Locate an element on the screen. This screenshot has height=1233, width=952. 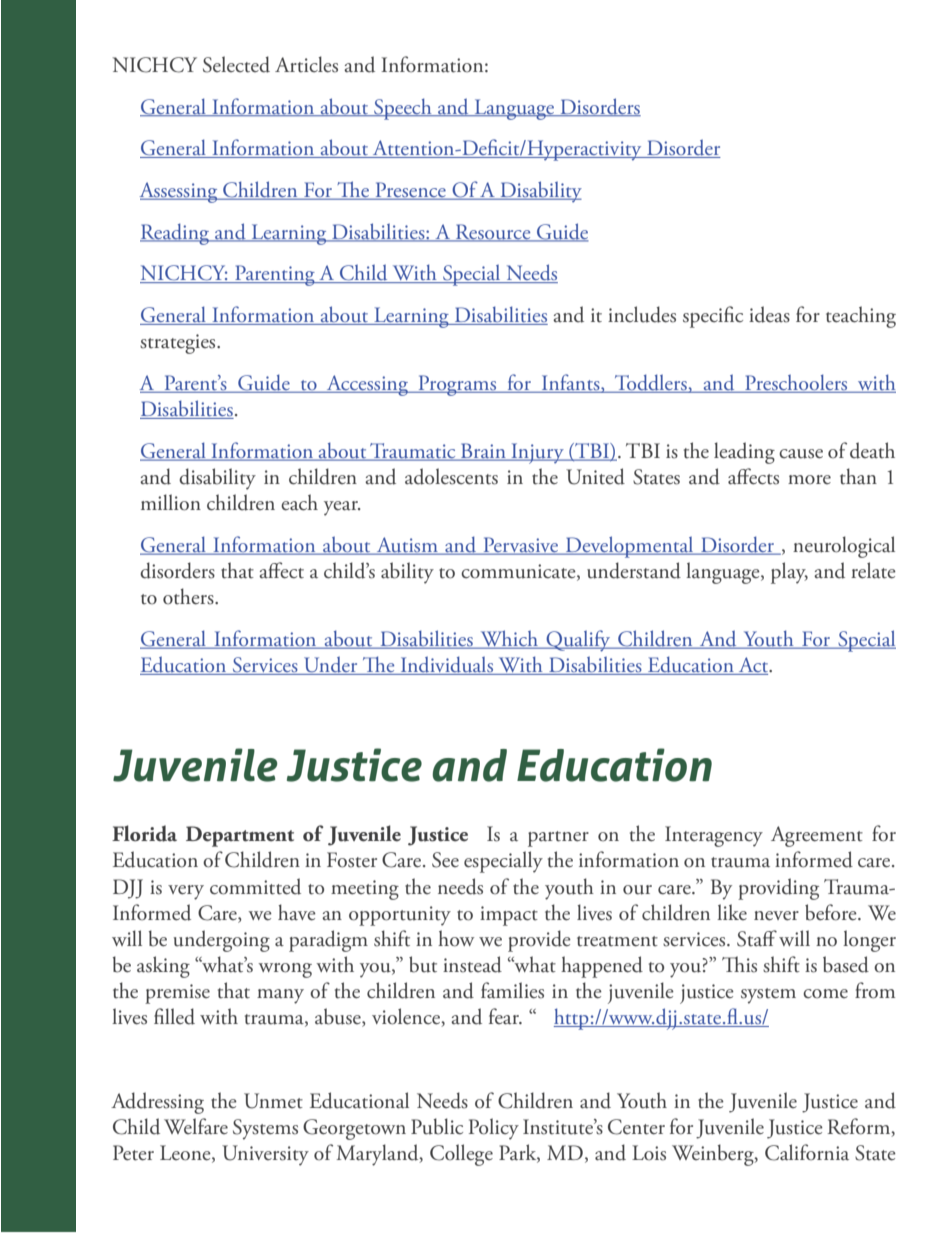
Selected is located at coordinates (236, 64).
